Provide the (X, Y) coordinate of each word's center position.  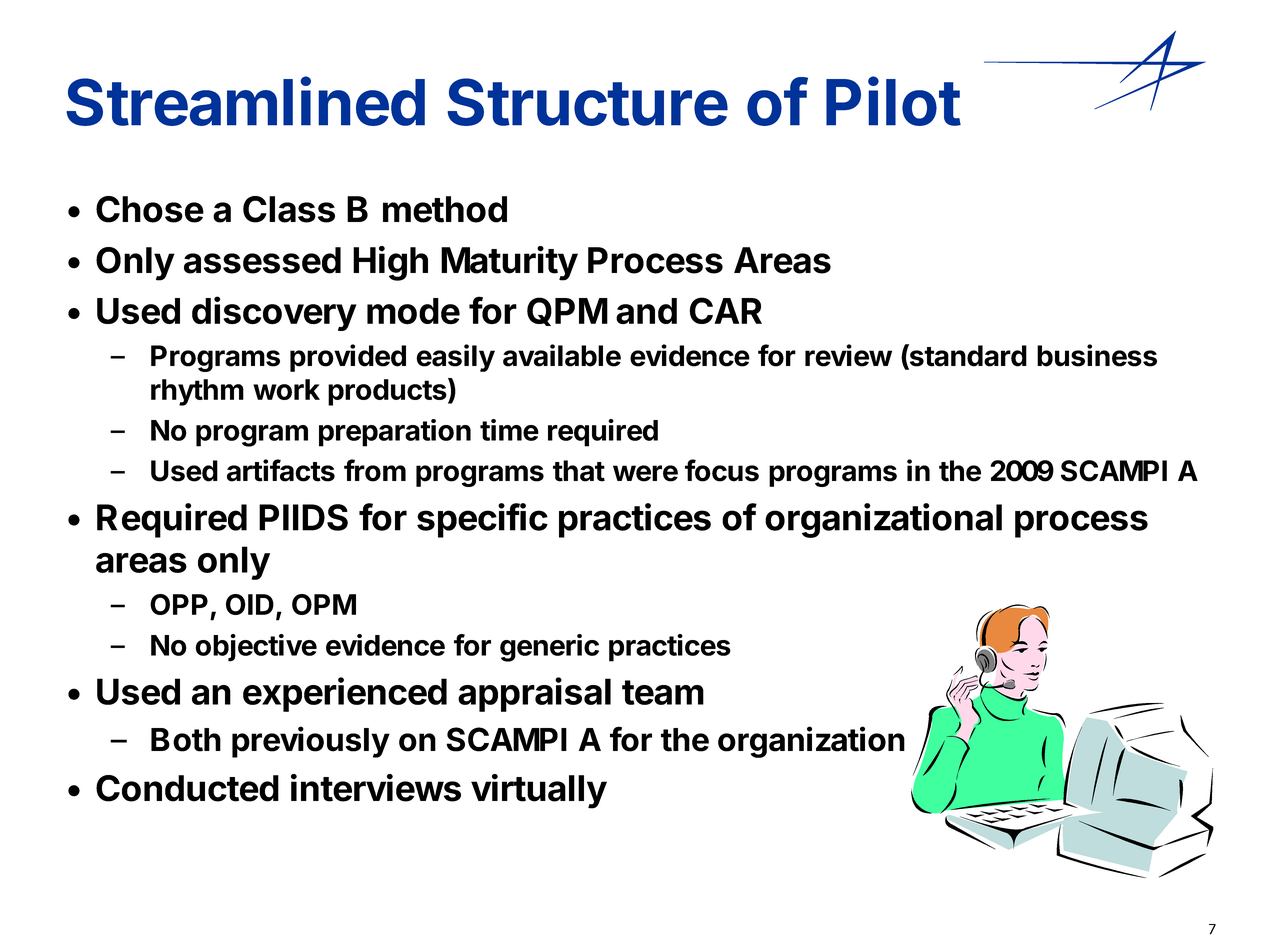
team (663, 692)
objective (256, 648)
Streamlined (245, 101)
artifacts (281, 470)
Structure (587, 102)
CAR (725, 310)
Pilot (893, 101)
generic (549, 648)
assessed (262, 260)
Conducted (187, 788)
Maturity (509, 263)
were (645, 473)
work (286, 389)
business (1097, 355)
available (562, 355)
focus (722, 470)
